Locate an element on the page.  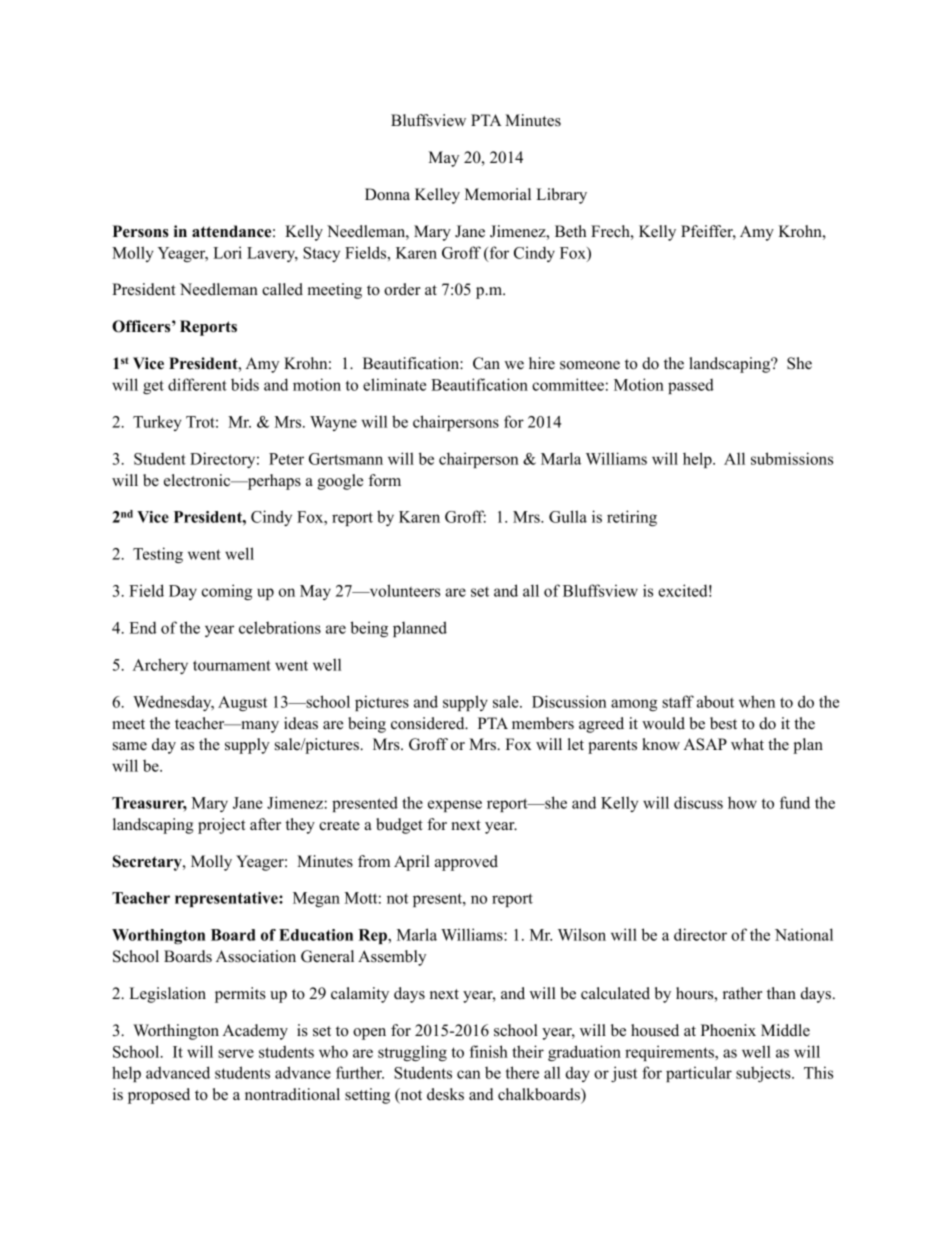
Lori is located at coordinates (227, 252).
